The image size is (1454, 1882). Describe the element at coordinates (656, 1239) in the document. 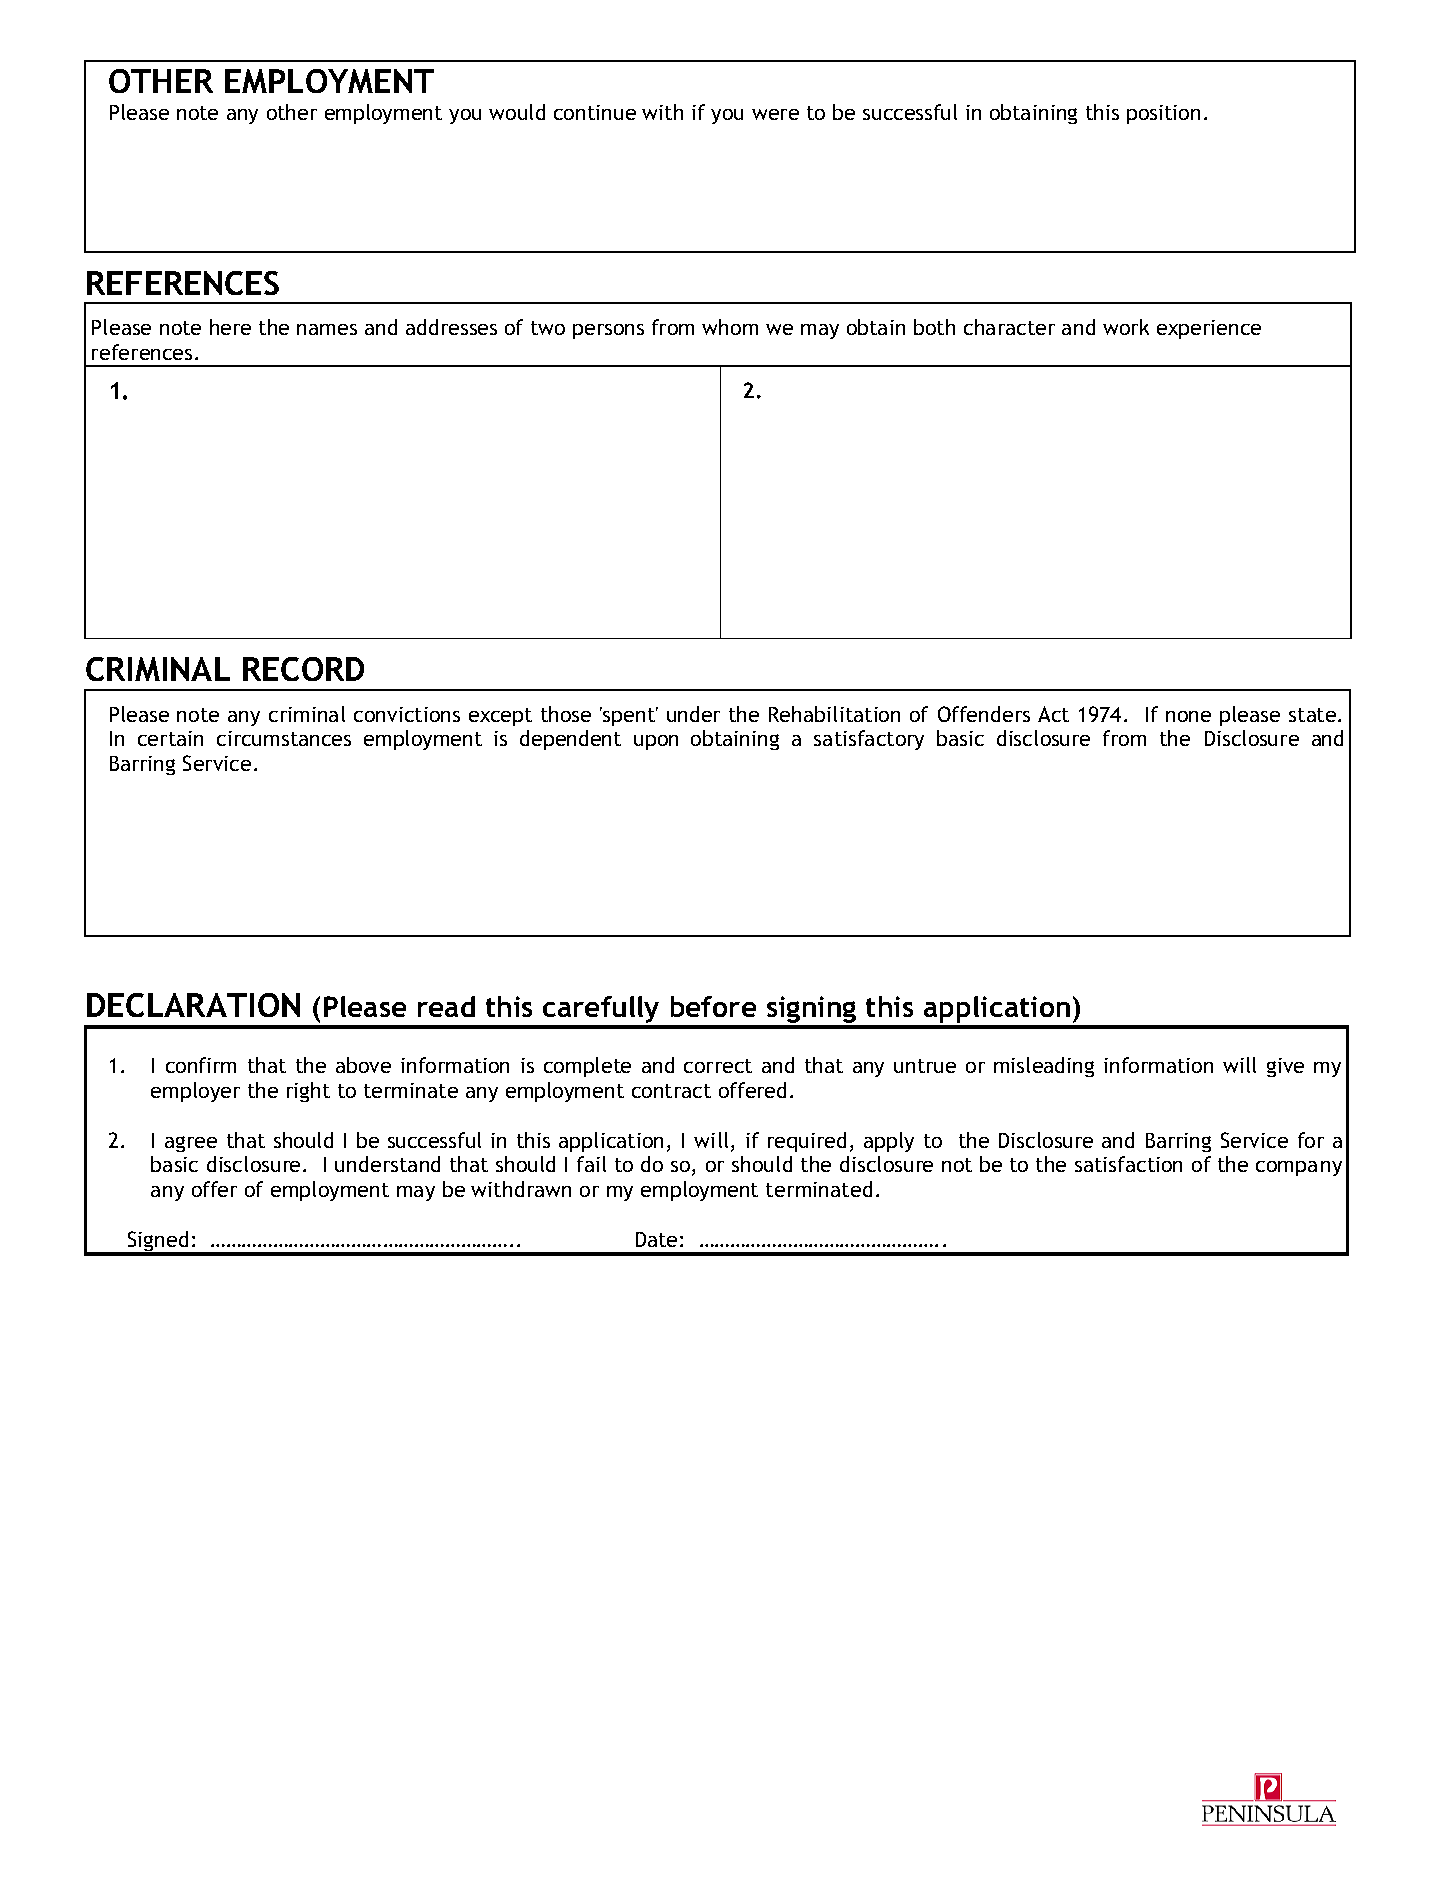

I see `Date` at that location.
